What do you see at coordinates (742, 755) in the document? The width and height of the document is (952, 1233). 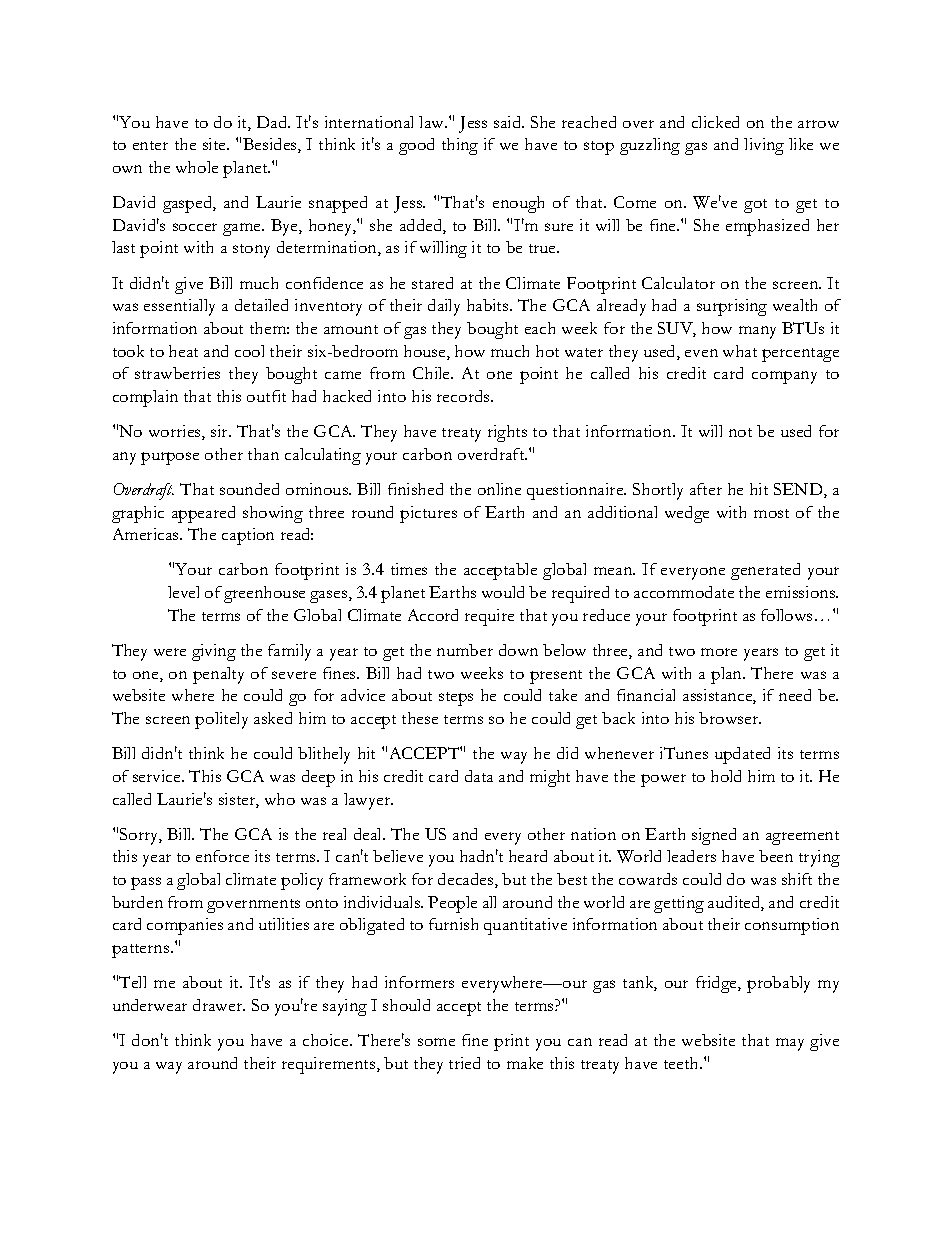 I see `updated` at bounding box center [742, 755].
